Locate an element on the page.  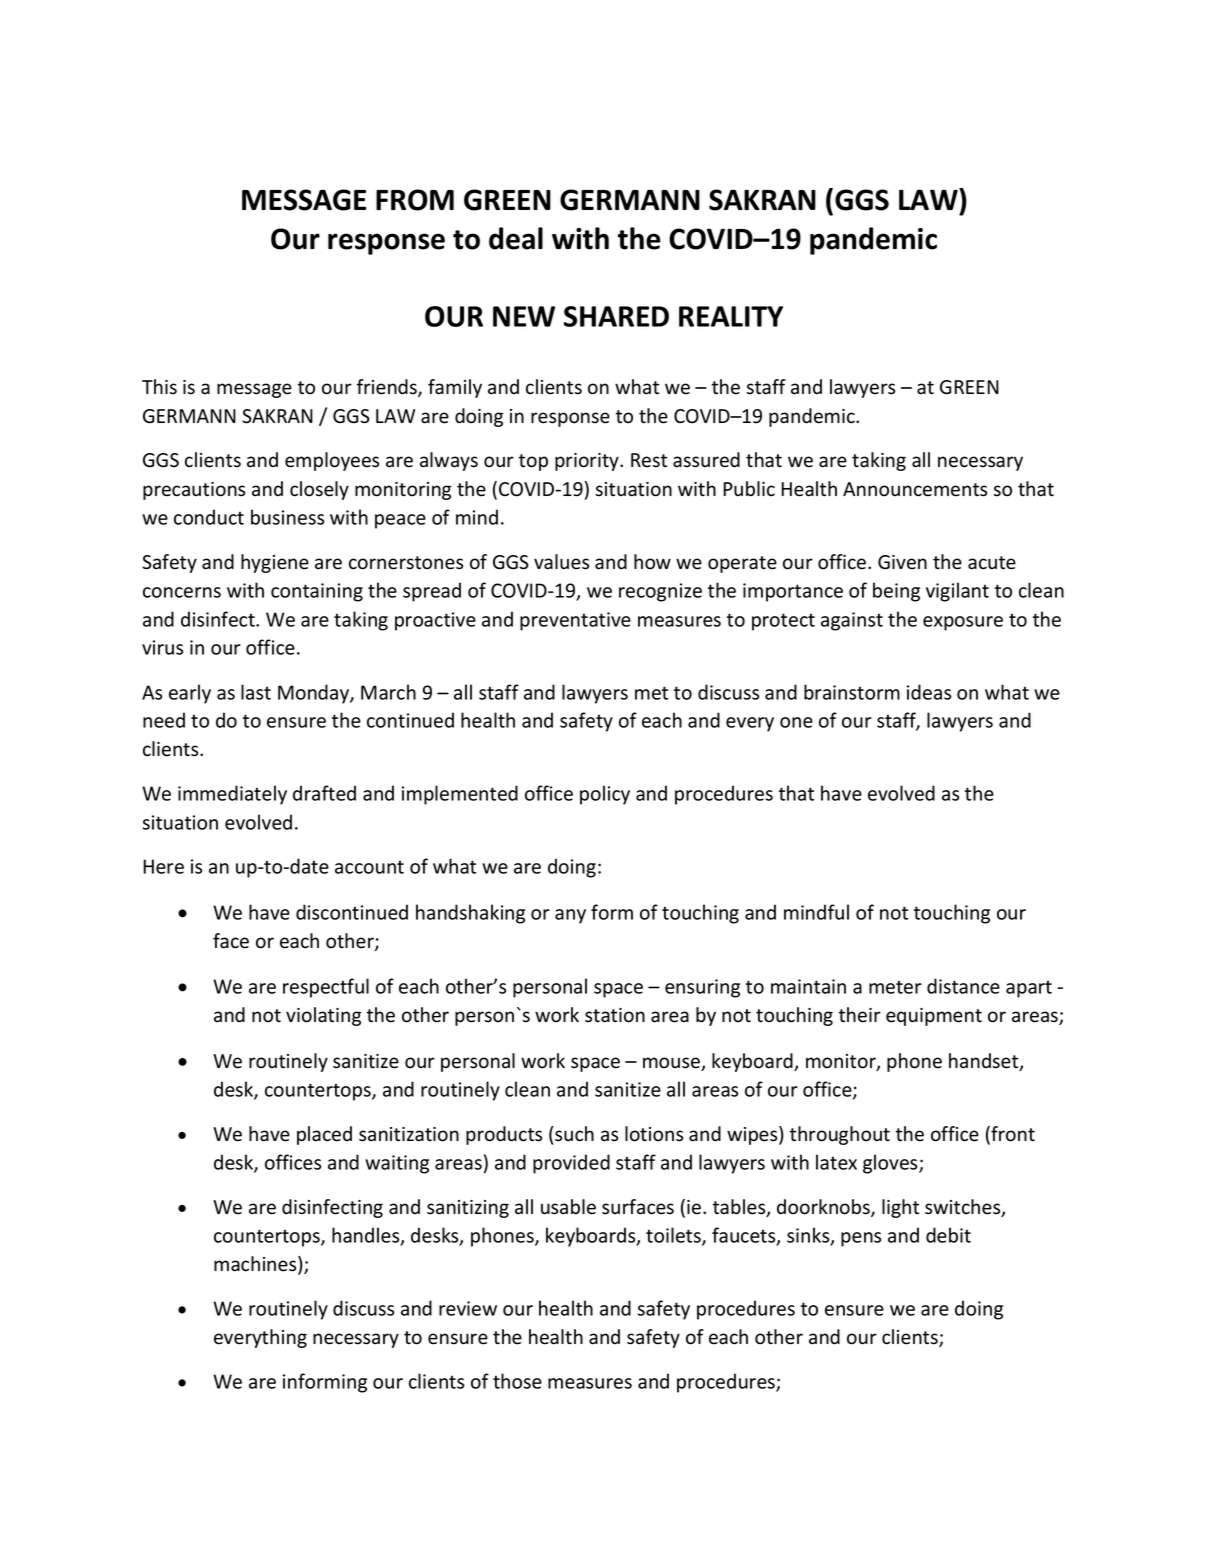
respectful is located at coordinates (326, 988).
